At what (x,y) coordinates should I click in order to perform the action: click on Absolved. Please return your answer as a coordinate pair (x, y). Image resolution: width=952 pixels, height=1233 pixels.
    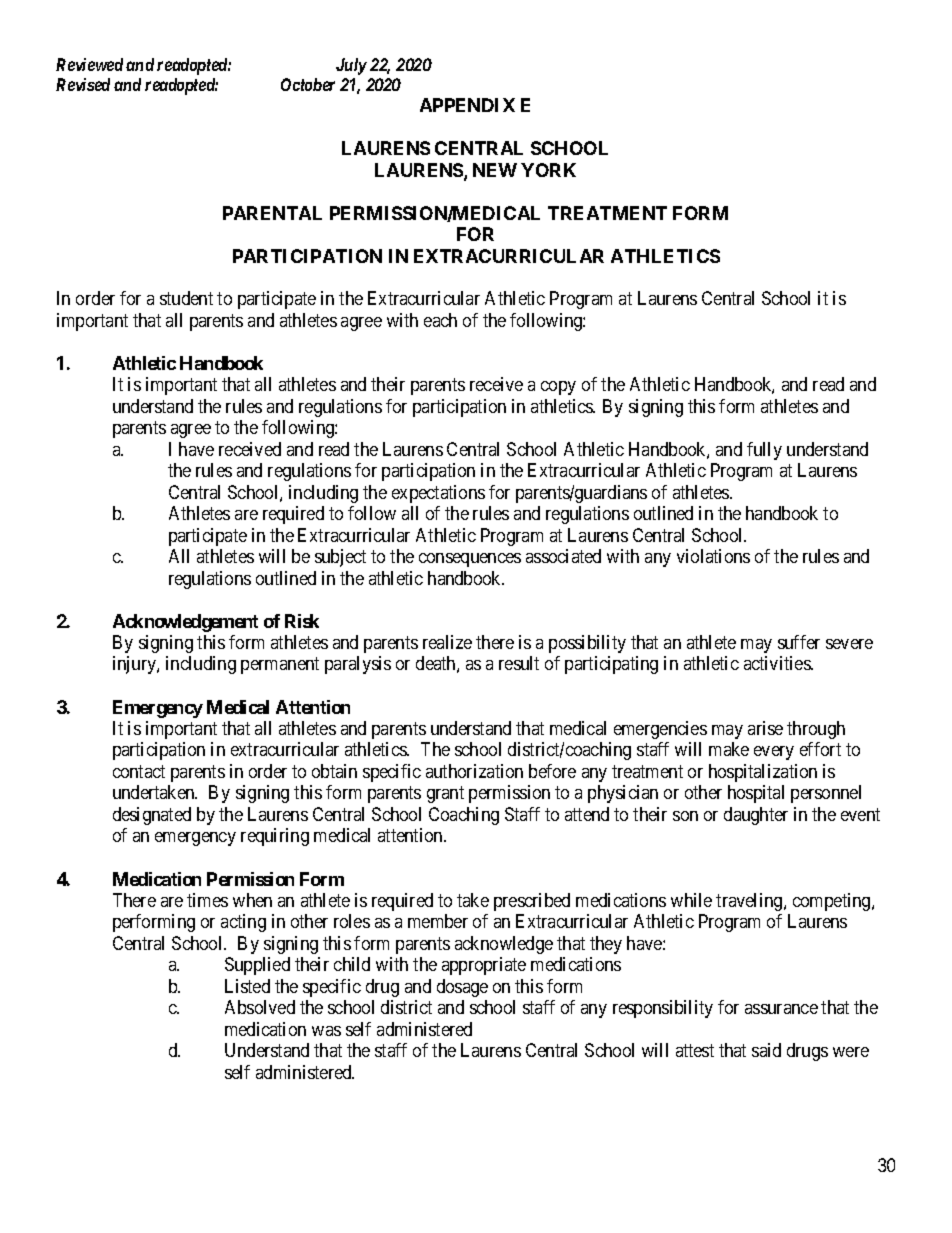
    Looking at the image, I should click on (260, 1007).
